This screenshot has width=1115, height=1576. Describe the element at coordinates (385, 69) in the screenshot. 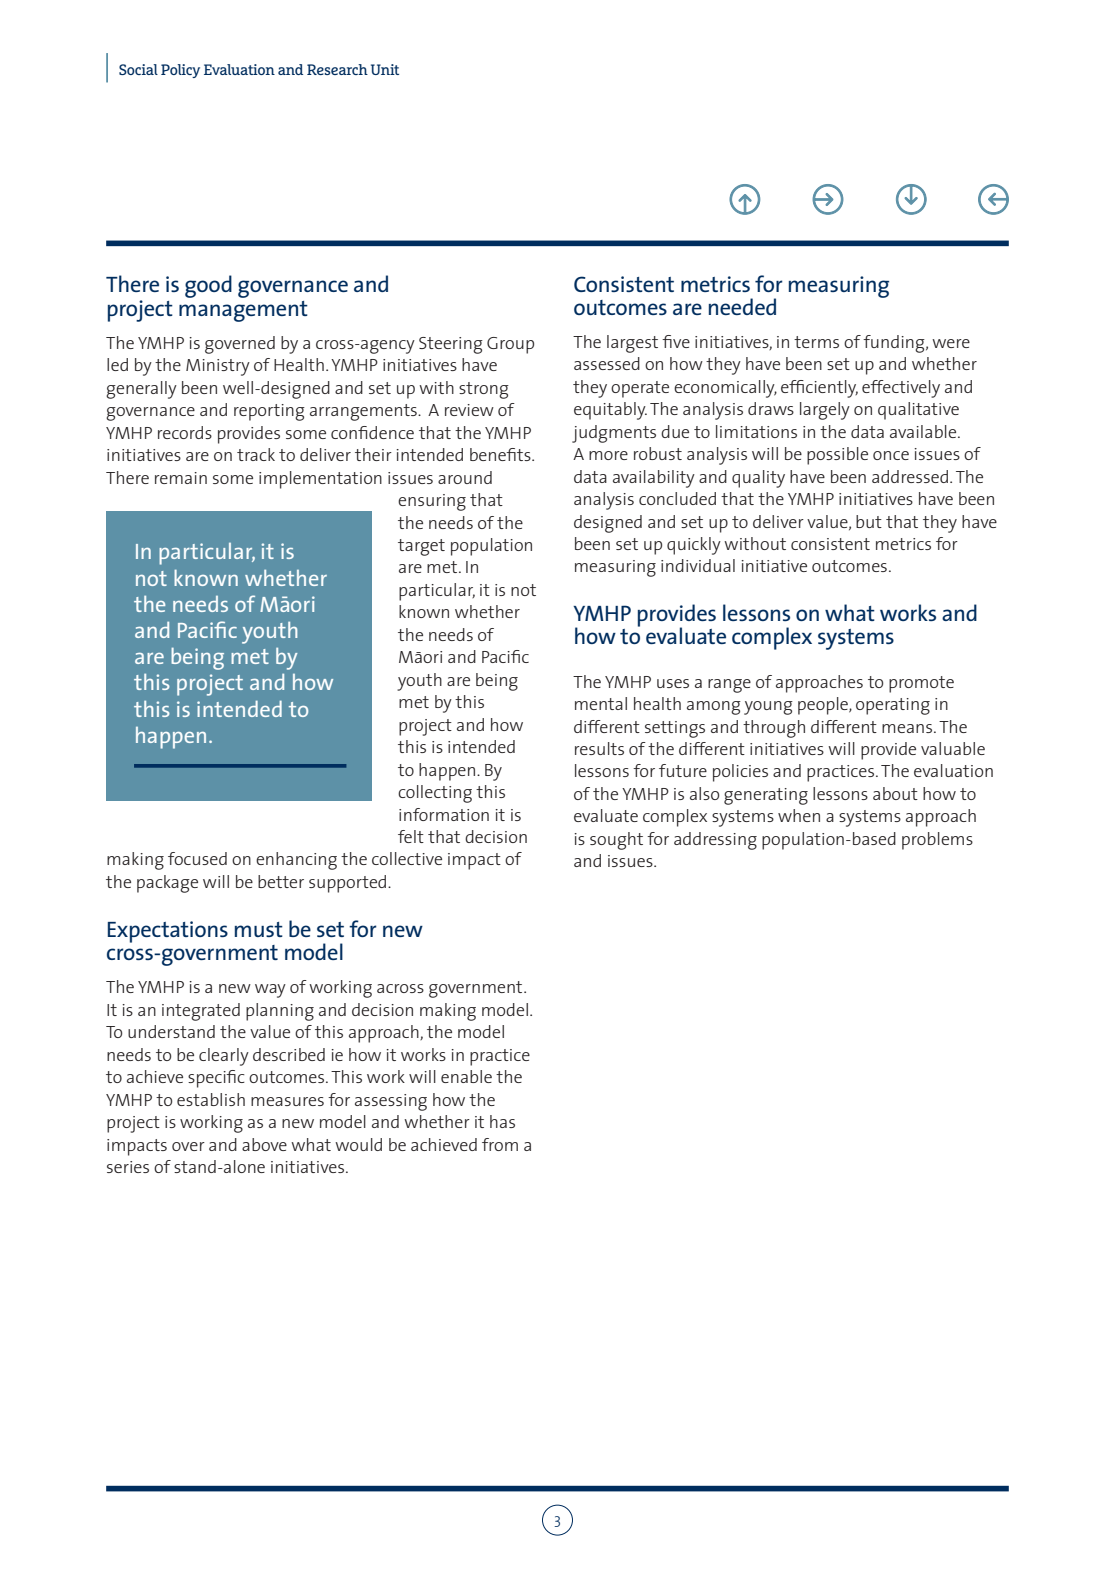

I see `Unit` at that location.
